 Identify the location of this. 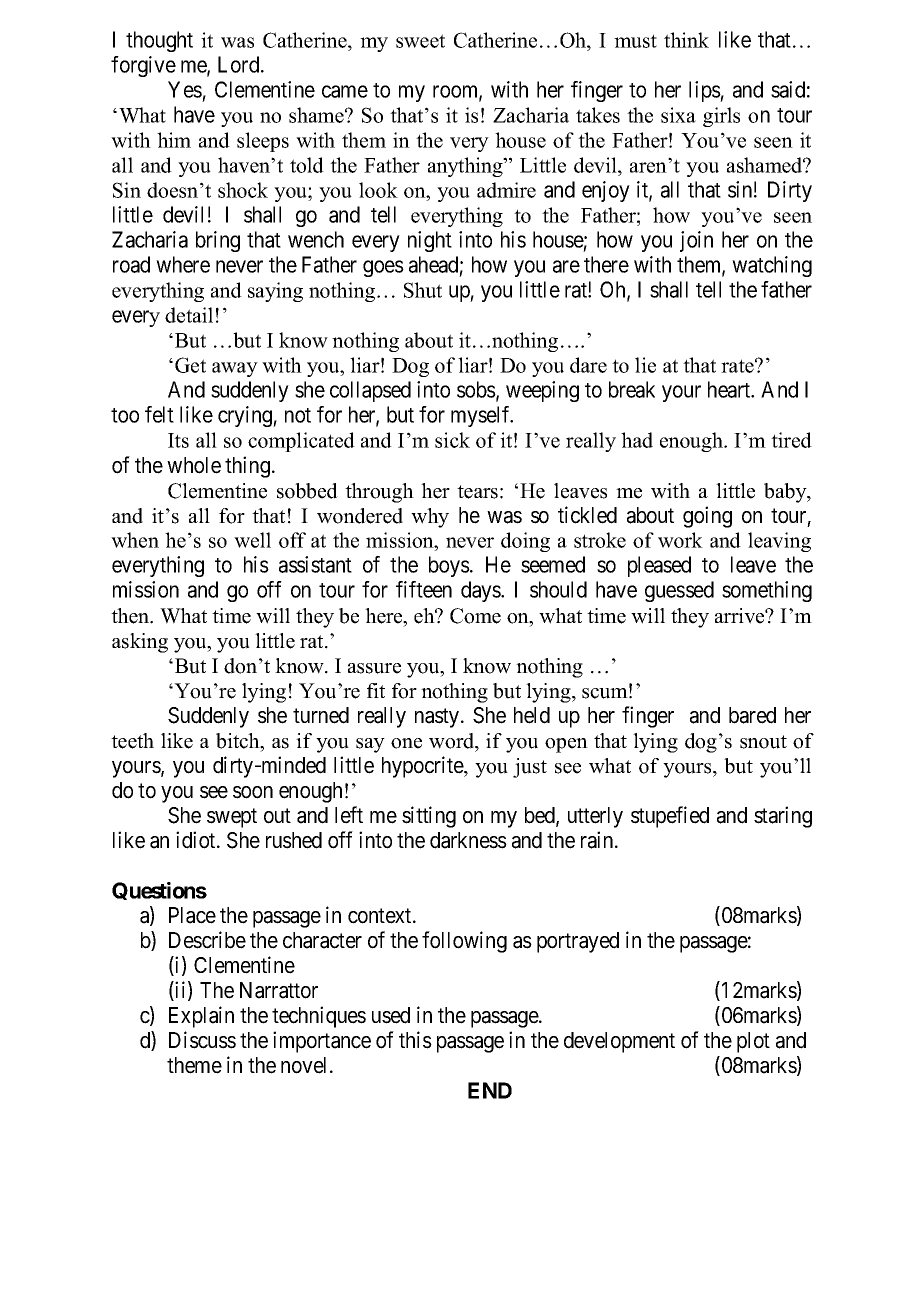
(415, 1040).
